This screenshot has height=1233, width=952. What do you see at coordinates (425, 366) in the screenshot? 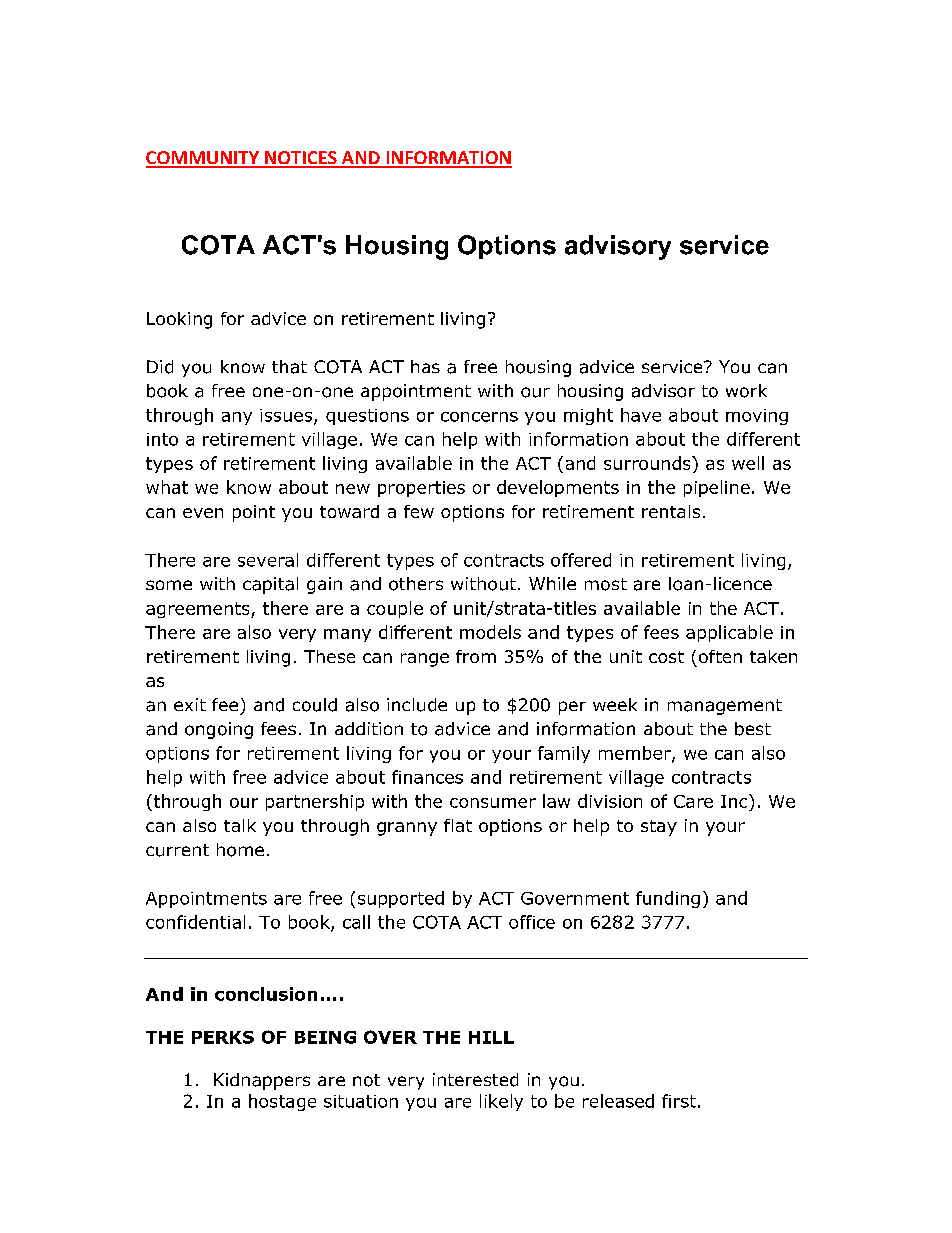
I see `has` at bounding box center [425, 366].
